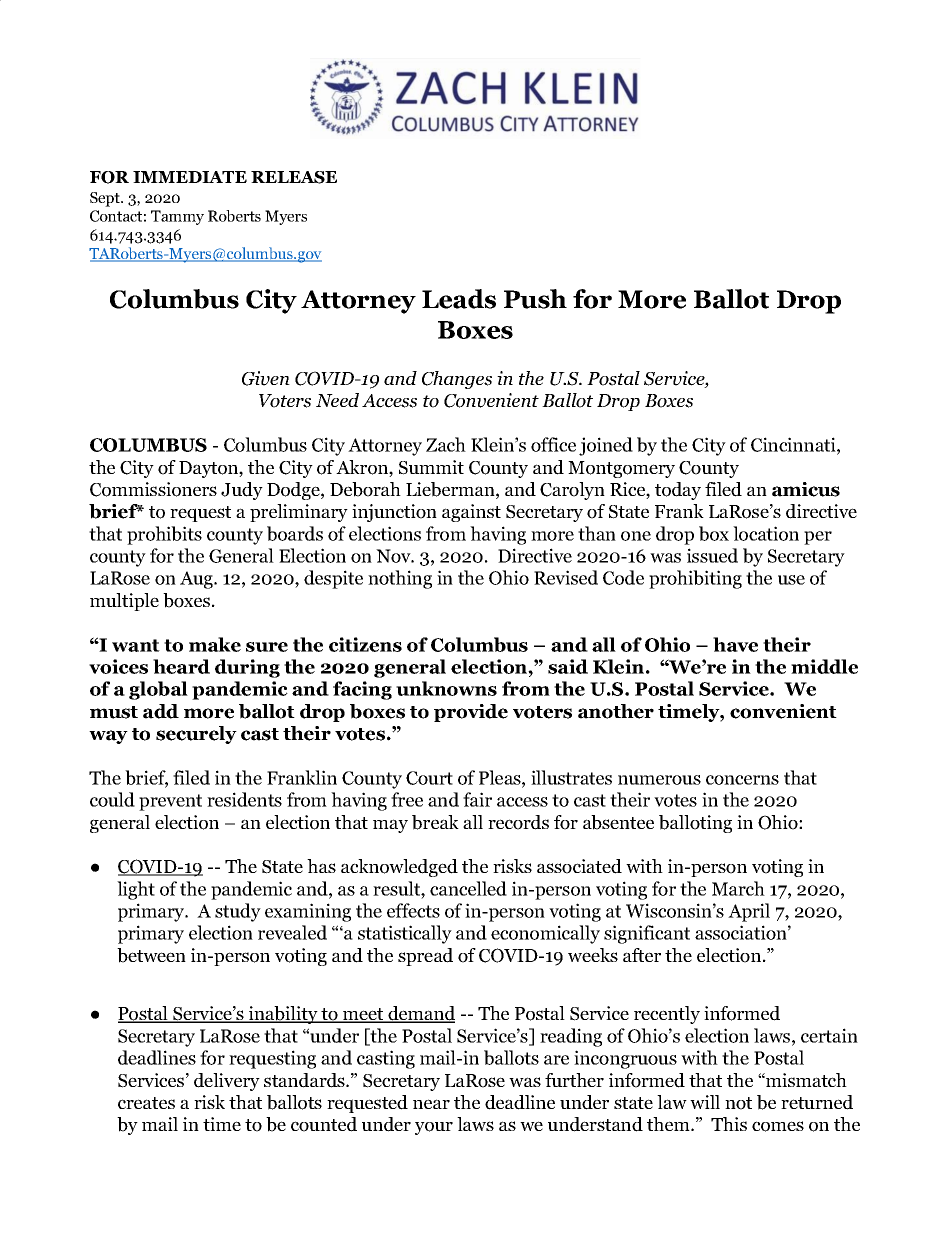  What do you see at coordinates (535, 299) in the image?
I see `Push` at bounding box center [535, 299].
